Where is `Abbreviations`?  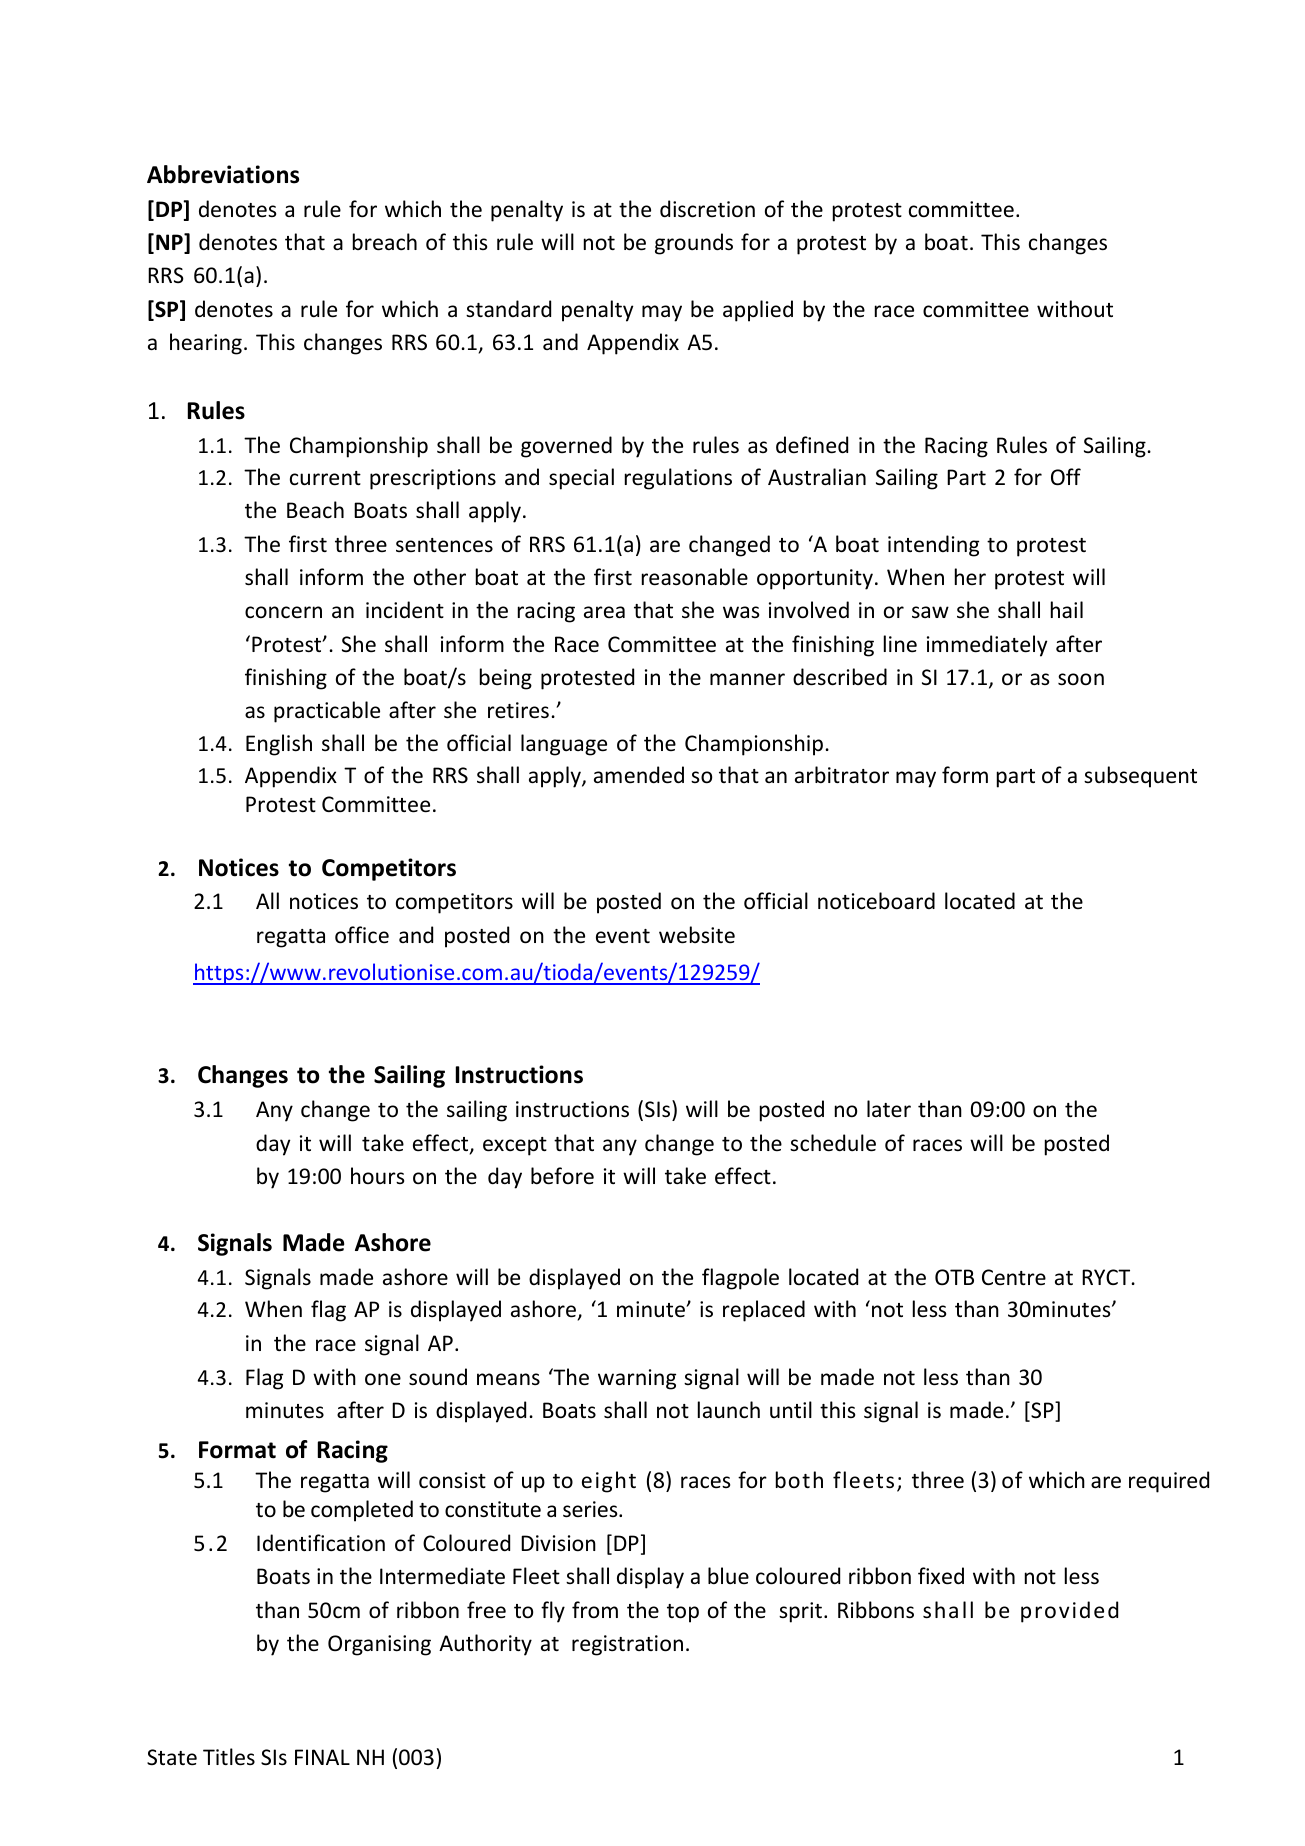 Abbreviations is located at coordinates (223, 174).
